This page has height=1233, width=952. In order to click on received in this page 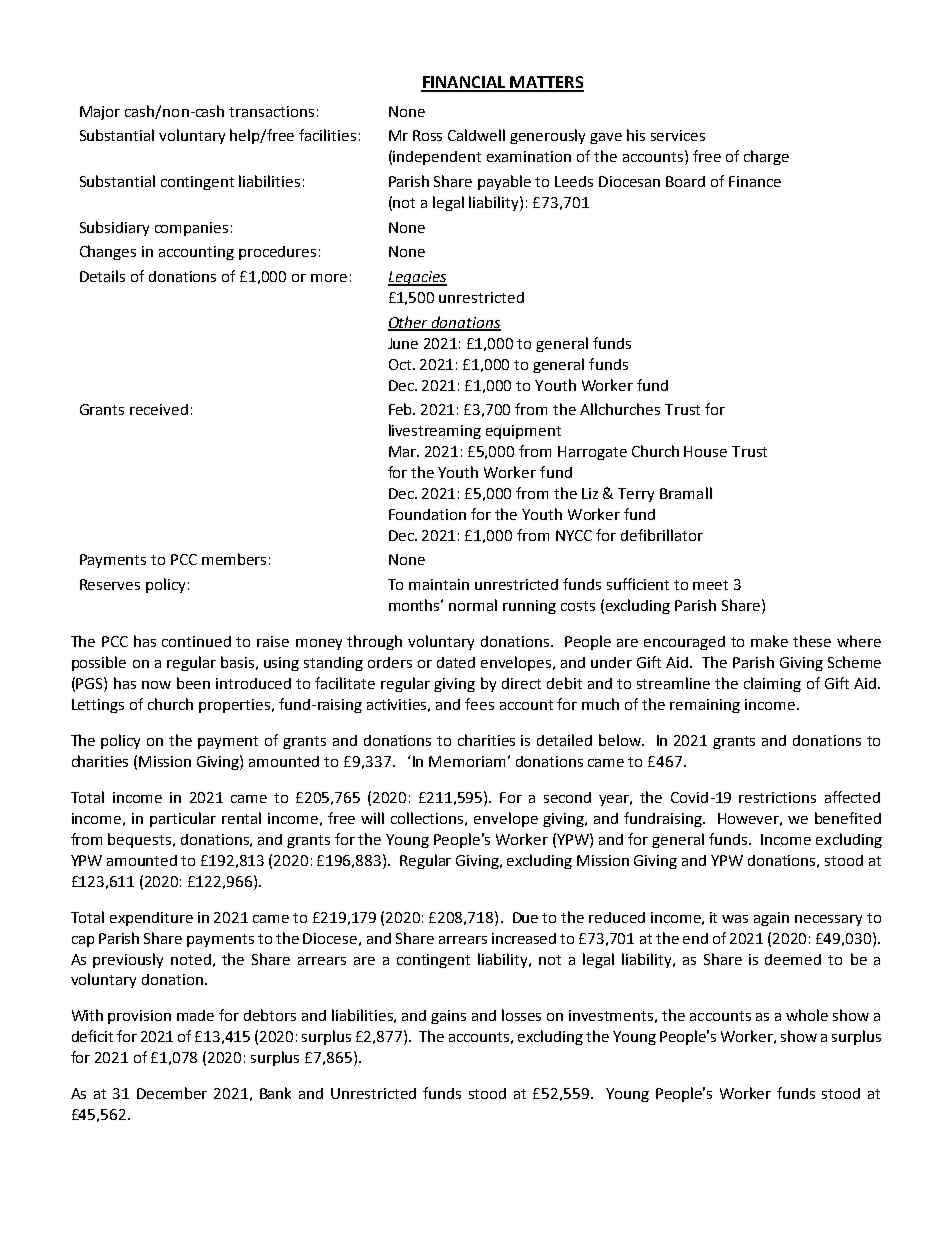, I will do `click(159, 409)`.
